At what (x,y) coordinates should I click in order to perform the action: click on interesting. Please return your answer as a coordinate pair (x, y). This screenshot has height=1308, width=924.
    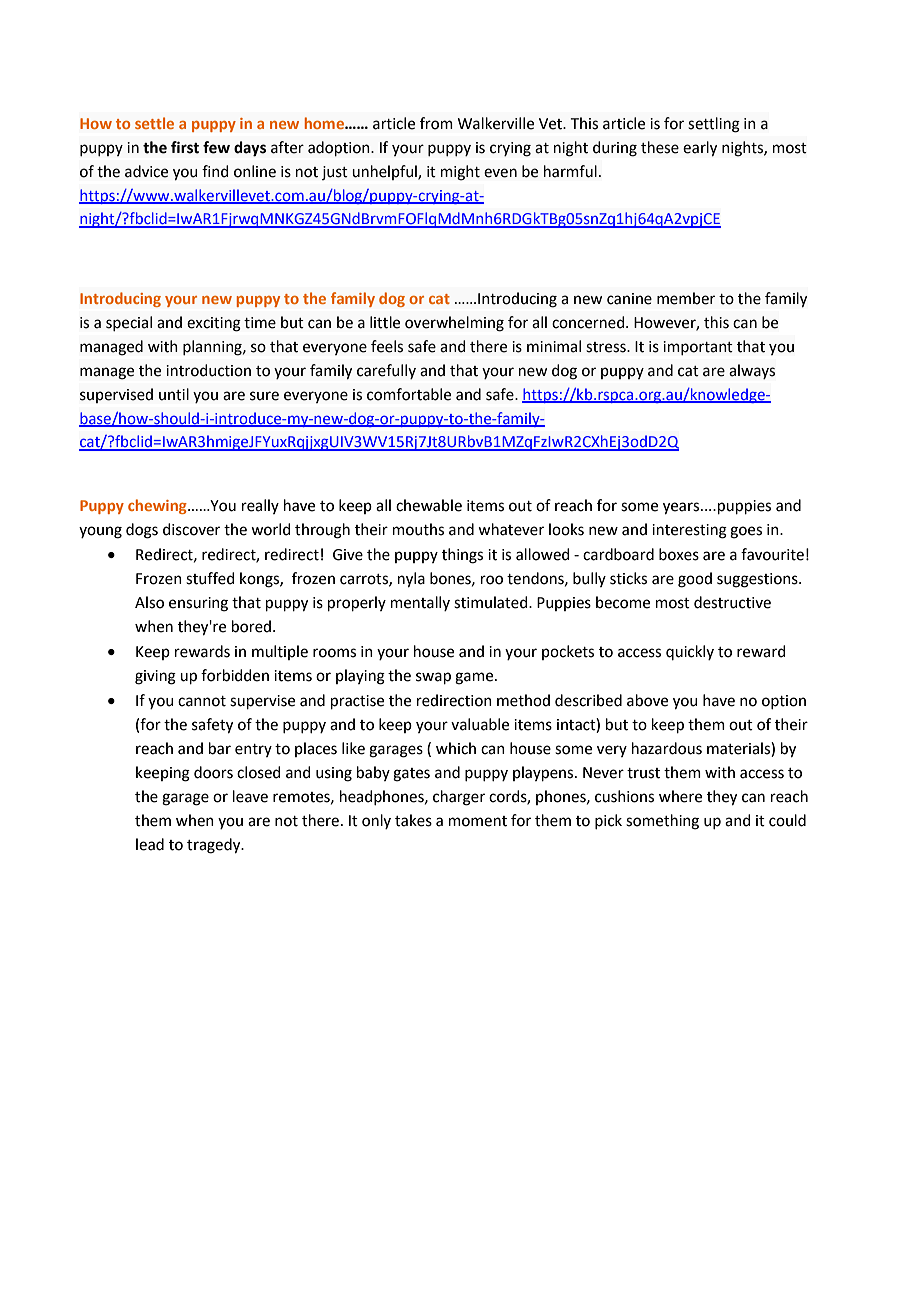
    Looking at the image, I should click on (689, 531).
